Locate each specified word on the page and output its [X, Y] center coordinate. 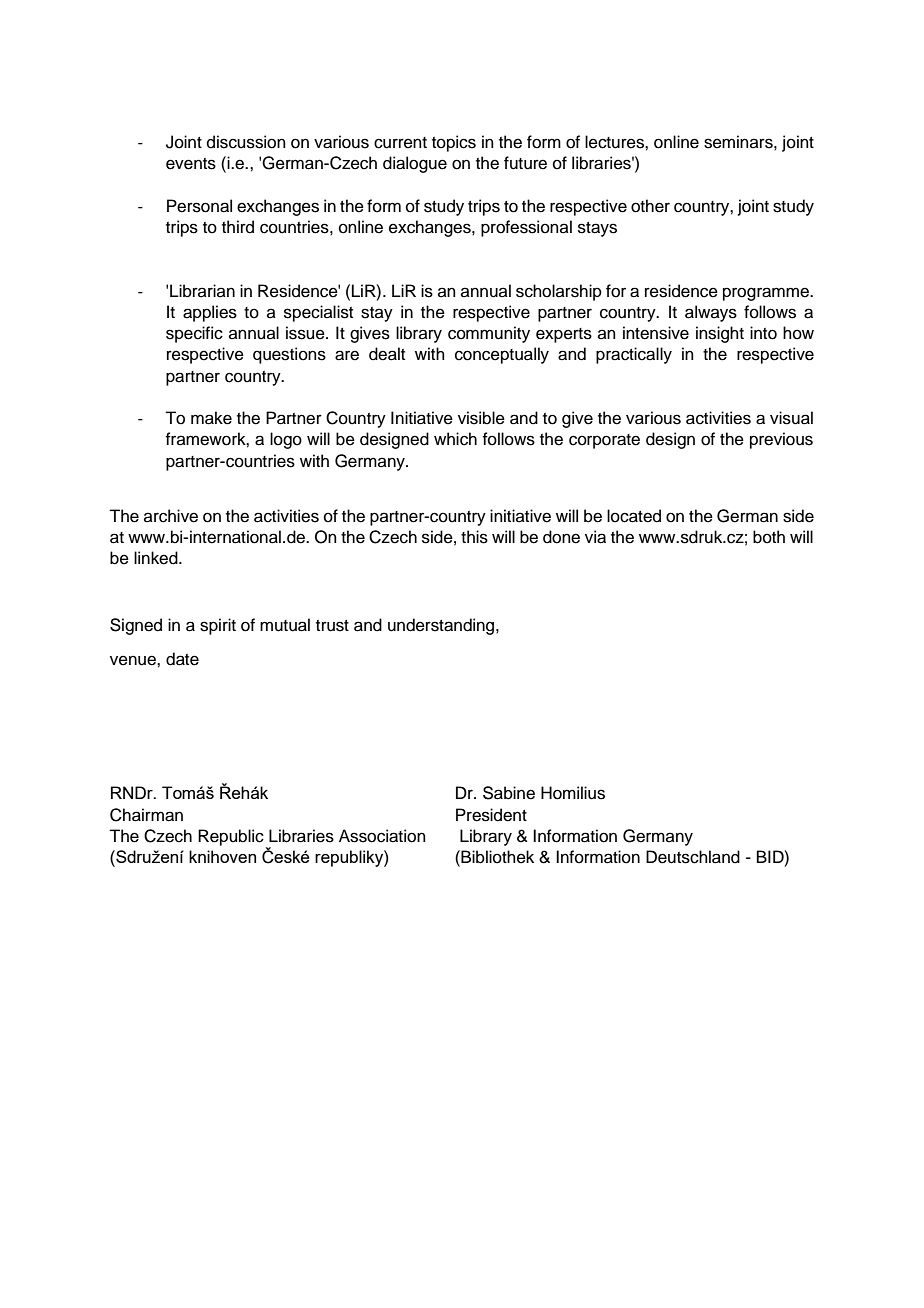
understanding [442, 626]
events [191, 164]
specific [194, 334]
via [595, 537]
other [650, 206]
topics [454, 143]
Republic [231, 837]
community [489, 334]
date [182, 659]
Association [382, 836]
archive [171, 516]
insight [720, 334]
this [474, 537]
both [769, 537]
